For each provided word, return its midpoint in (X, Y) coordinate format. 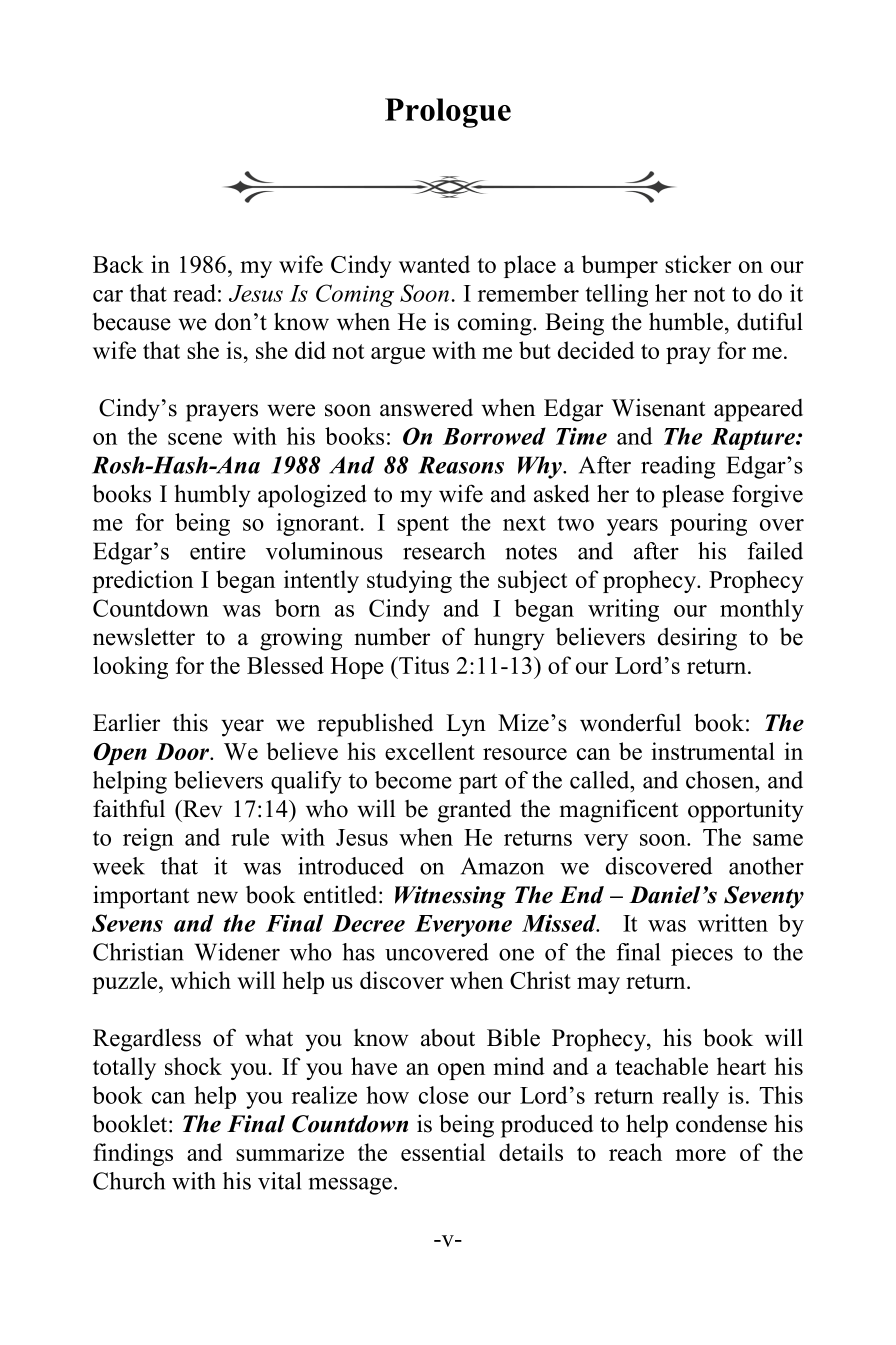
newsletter (144, 636)
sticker (698, 264)
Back (118, 264)
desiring (697, 639)
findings (133, 1154)
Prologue (448, 113)
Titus (423, 665)
